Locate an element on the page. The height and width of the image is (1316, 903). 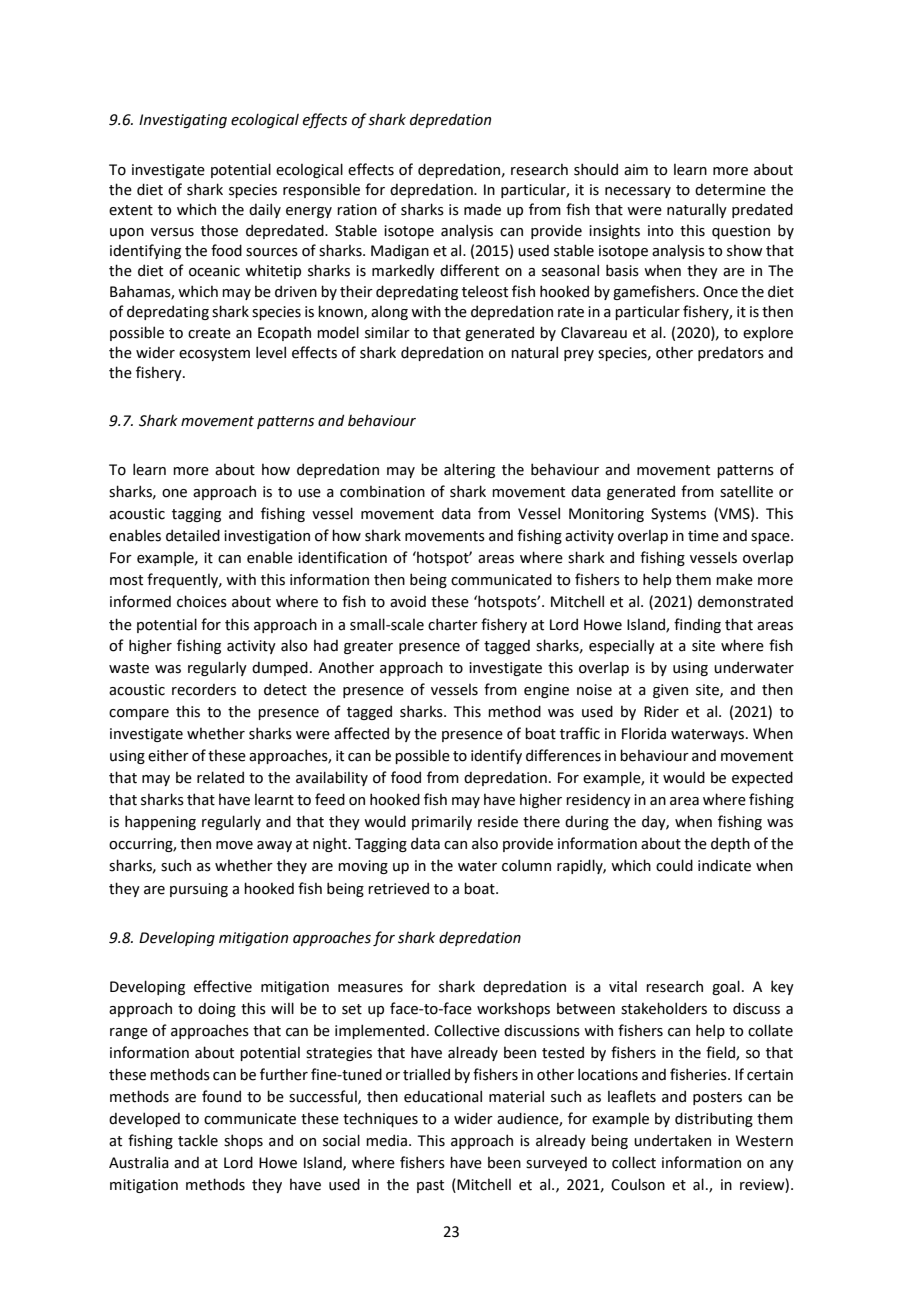
altering is located at coordinates (469, 470).
